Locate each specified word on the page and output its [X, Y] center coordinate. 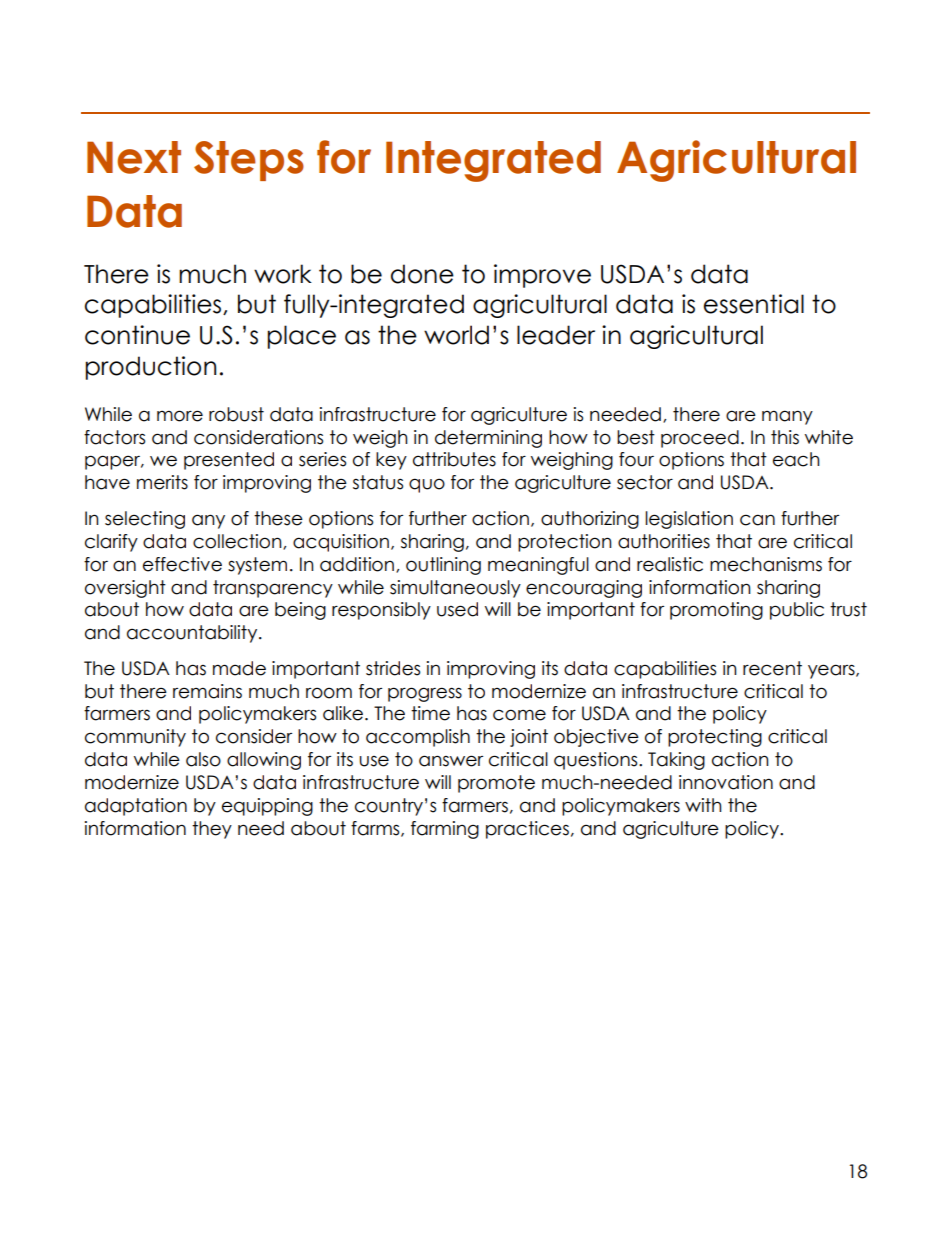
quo [427, 485]
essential [754, 304]
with [703, 805]
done [422, 274]
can [757, 520]
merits [162, 482]
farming [445, 830]
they [212, 830]
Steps [249, 161]
